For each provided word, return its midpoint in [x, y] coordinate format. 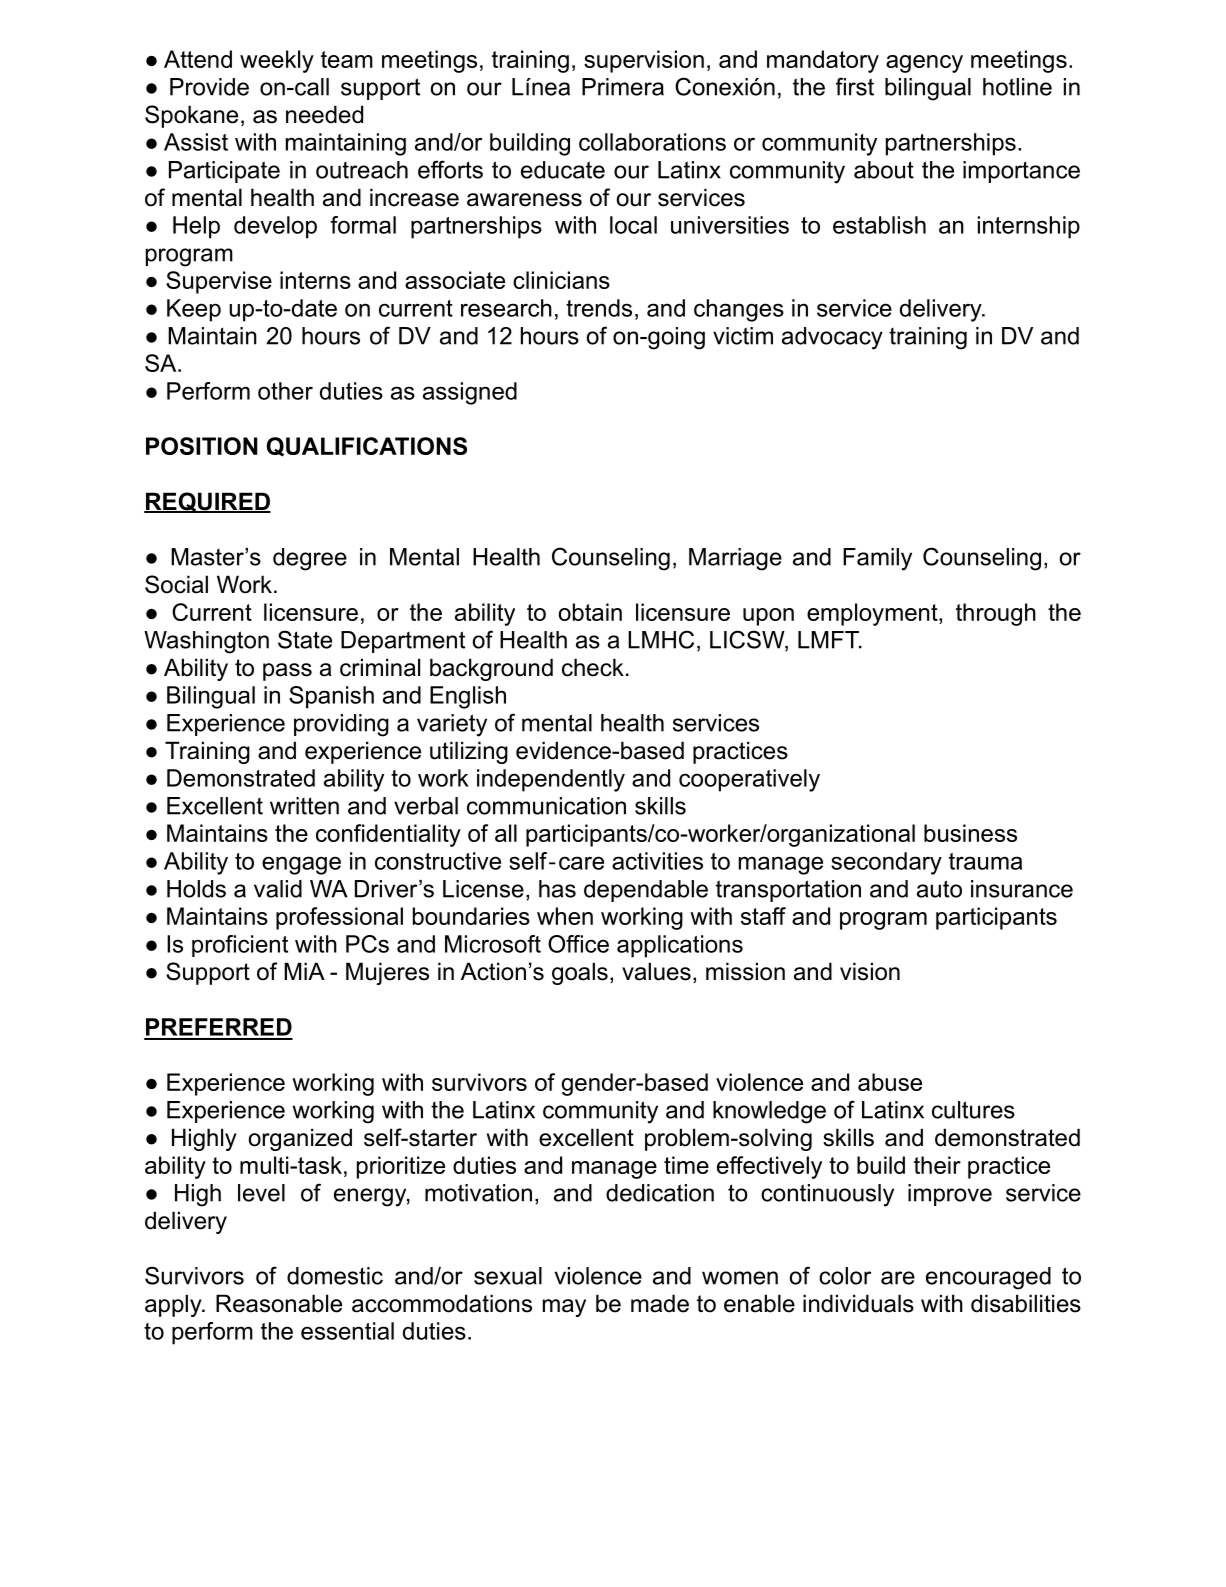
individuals [858, 1303]
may [564, 1308]
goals [580, 973]
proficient [240, 946]
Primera [623, 87]
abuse [890, 1082]
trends [599, 308]
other [285, 391]
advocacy [832, 338]
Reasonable [279, 1303]
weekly [277, 61]
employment [873, 614]
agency [924, 64]
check [593, 667]
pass [287, 672]
